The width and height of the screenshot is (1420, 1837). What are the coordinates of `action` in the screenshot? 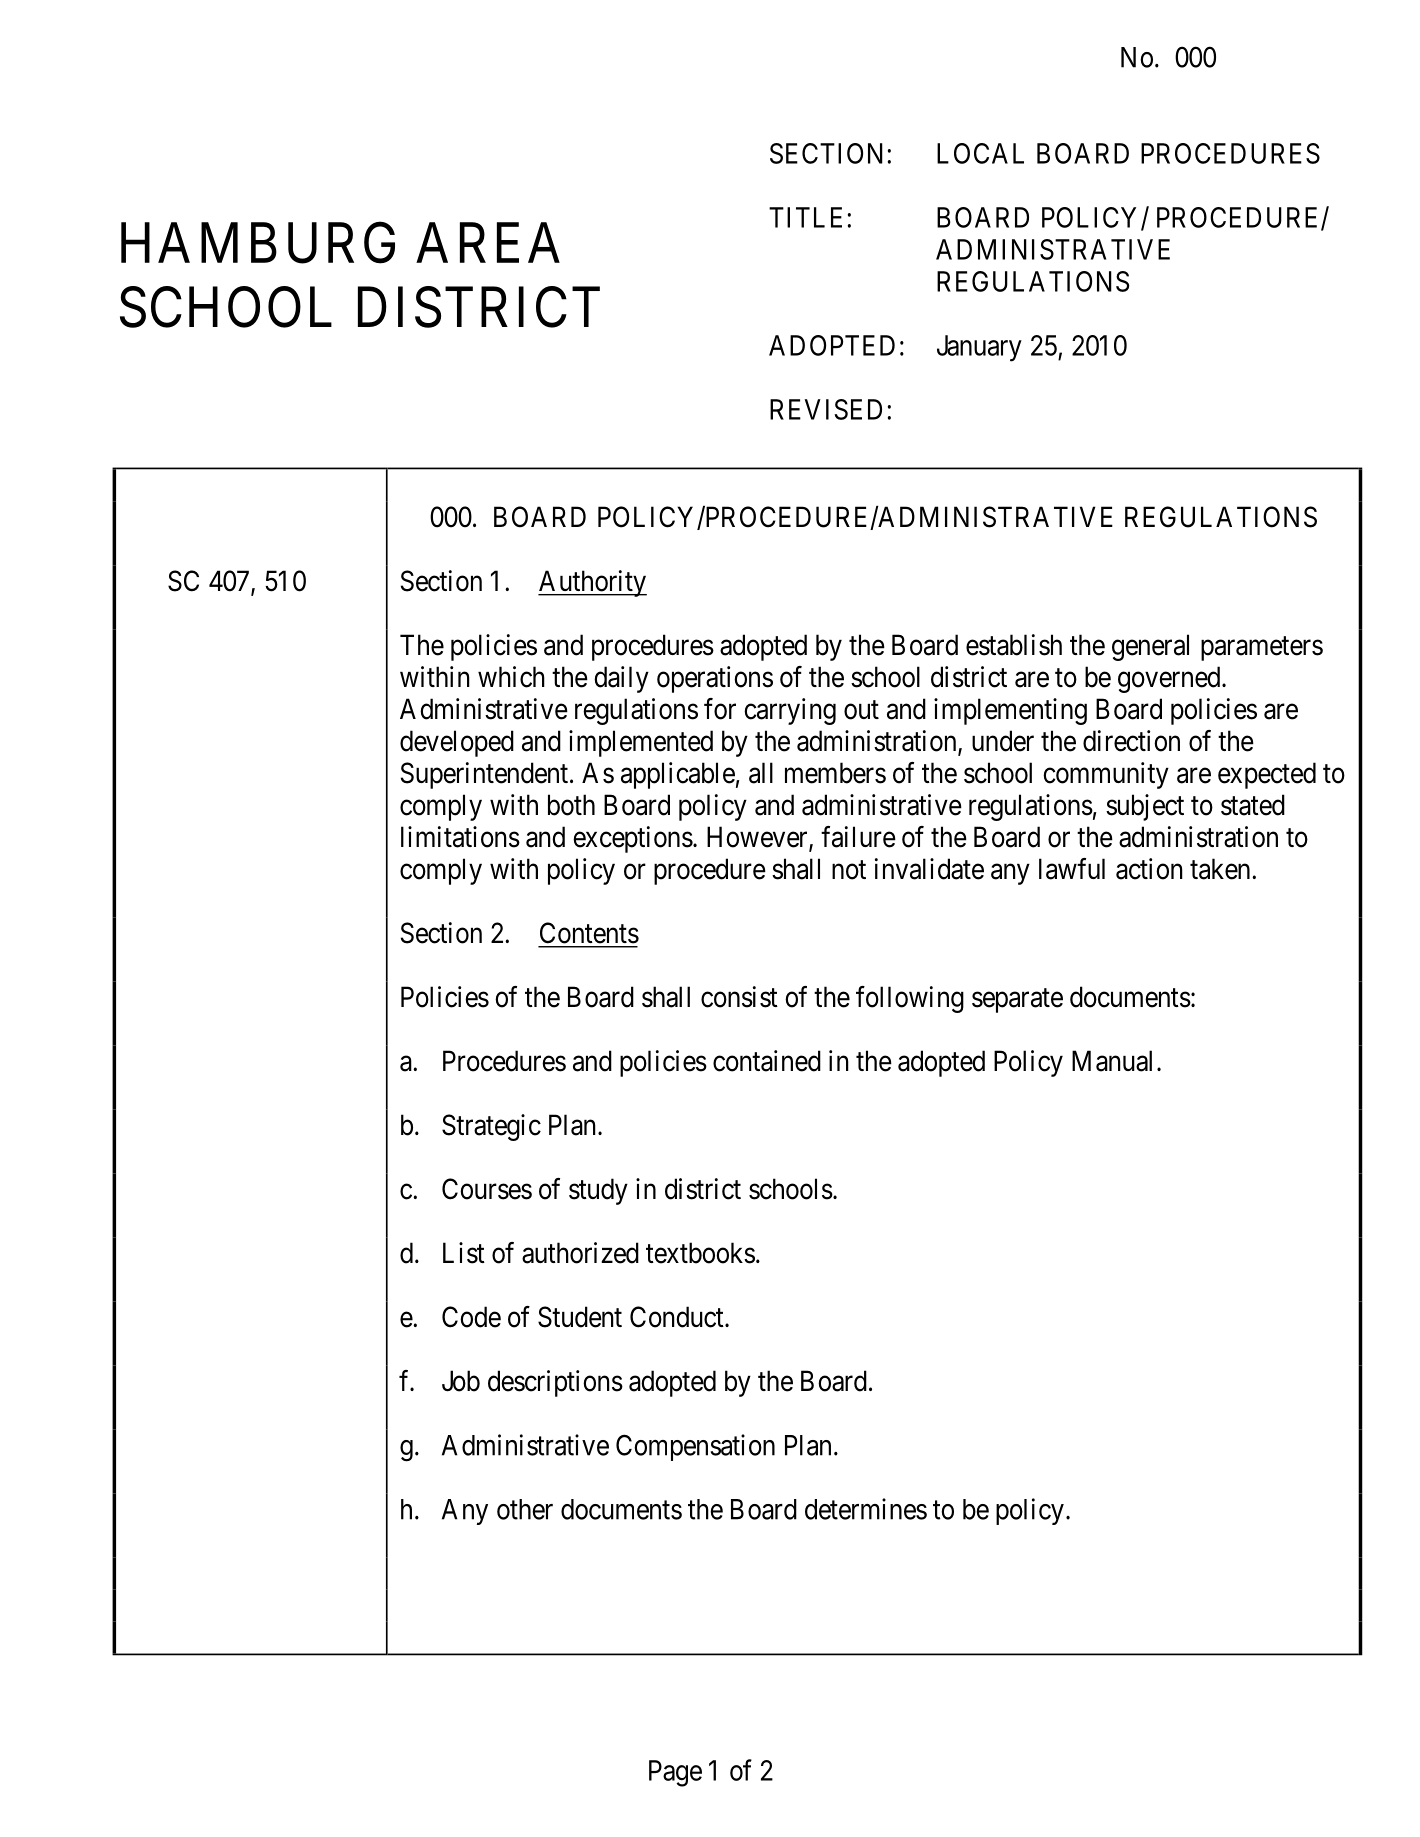 It's located at (1149, 869).
